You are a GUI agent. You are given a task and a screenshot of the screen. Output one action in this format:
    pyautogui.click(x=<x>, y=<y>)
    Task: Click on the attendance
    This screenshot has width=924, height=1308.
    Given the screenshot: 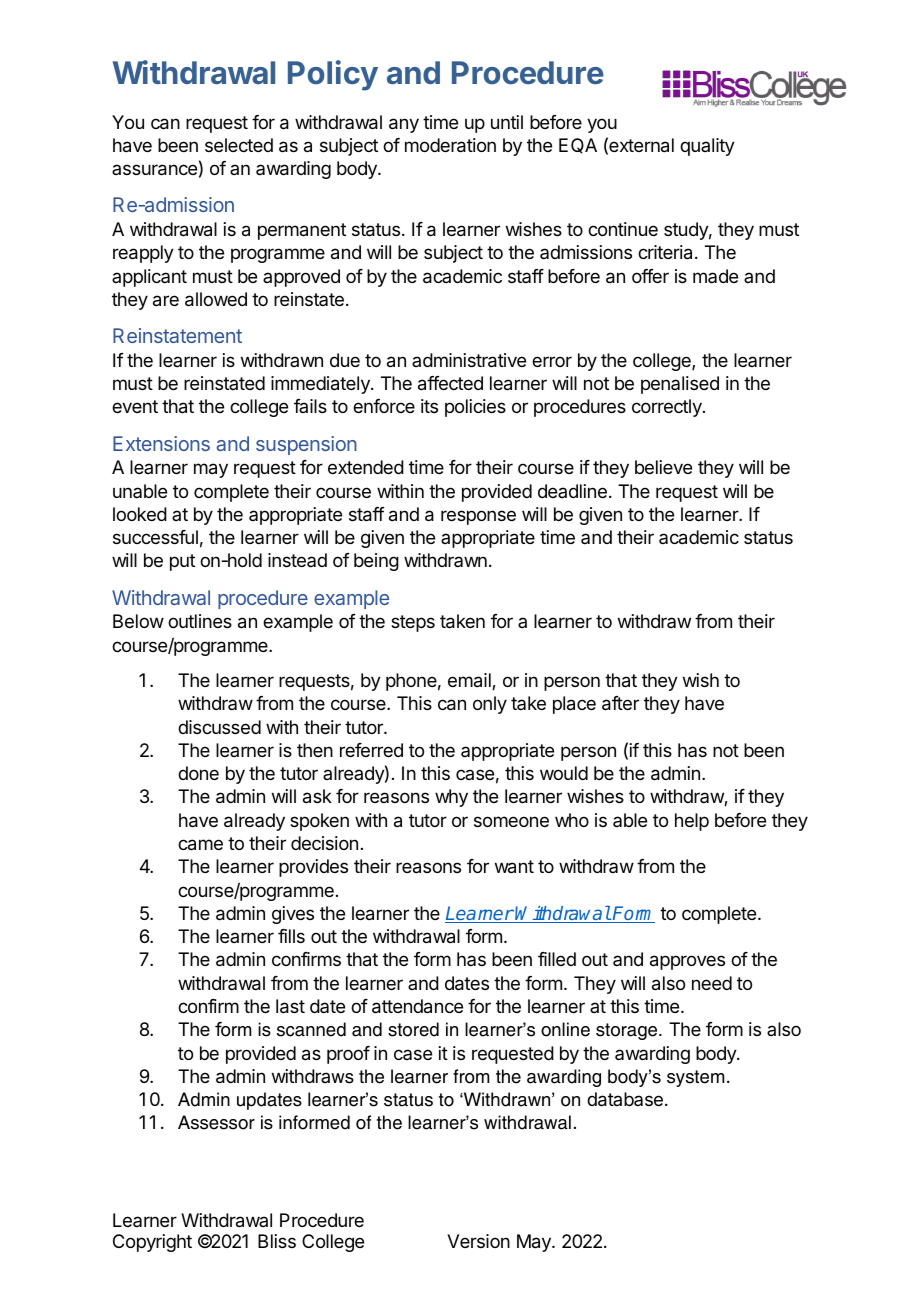 What is the action you would take?
    pyautogui.click(x=417, y=1006)
